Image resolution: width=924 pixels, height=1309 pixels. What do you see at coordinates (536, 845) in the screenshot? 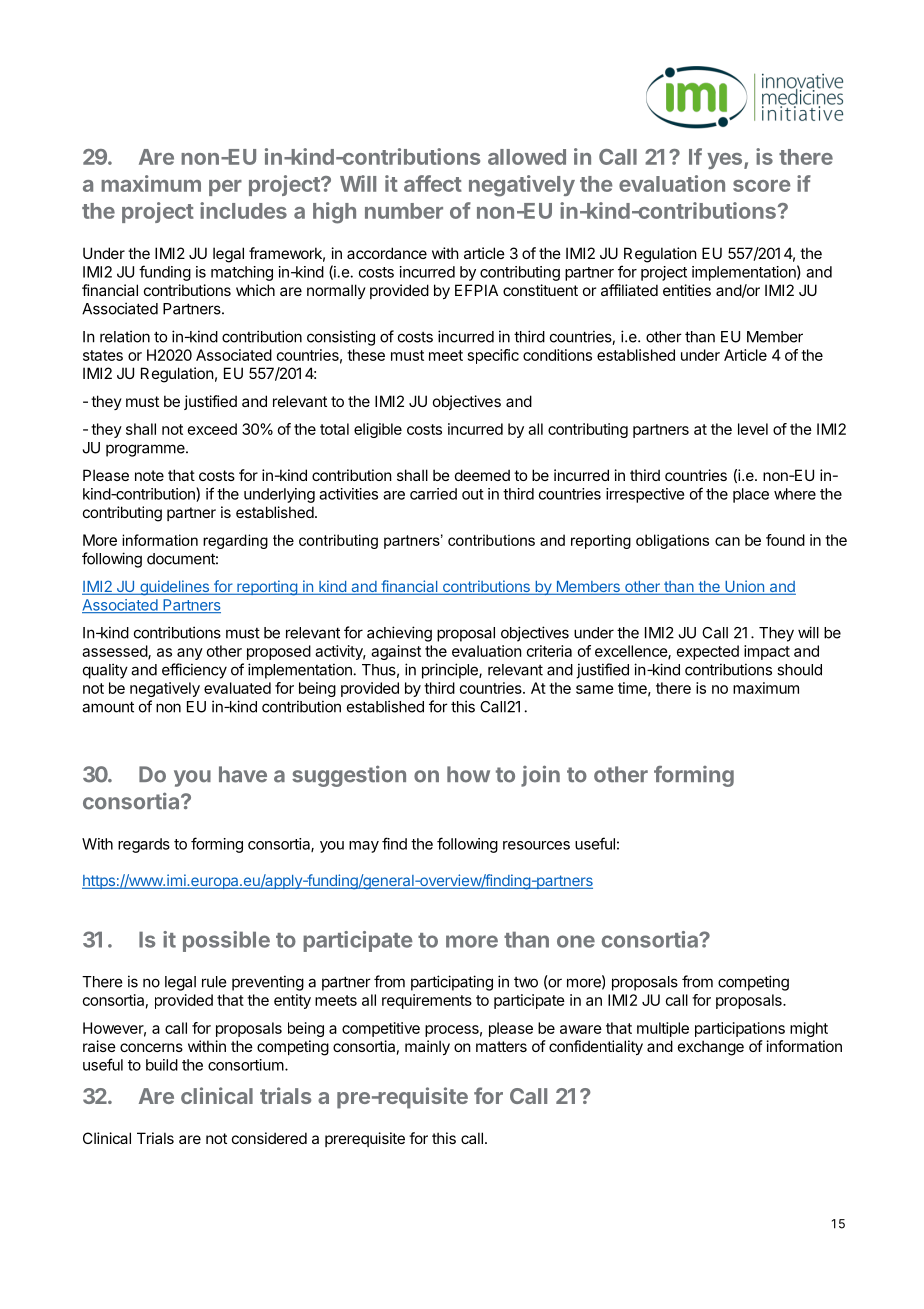
I see `resources` at bounding box center [536, 845].
